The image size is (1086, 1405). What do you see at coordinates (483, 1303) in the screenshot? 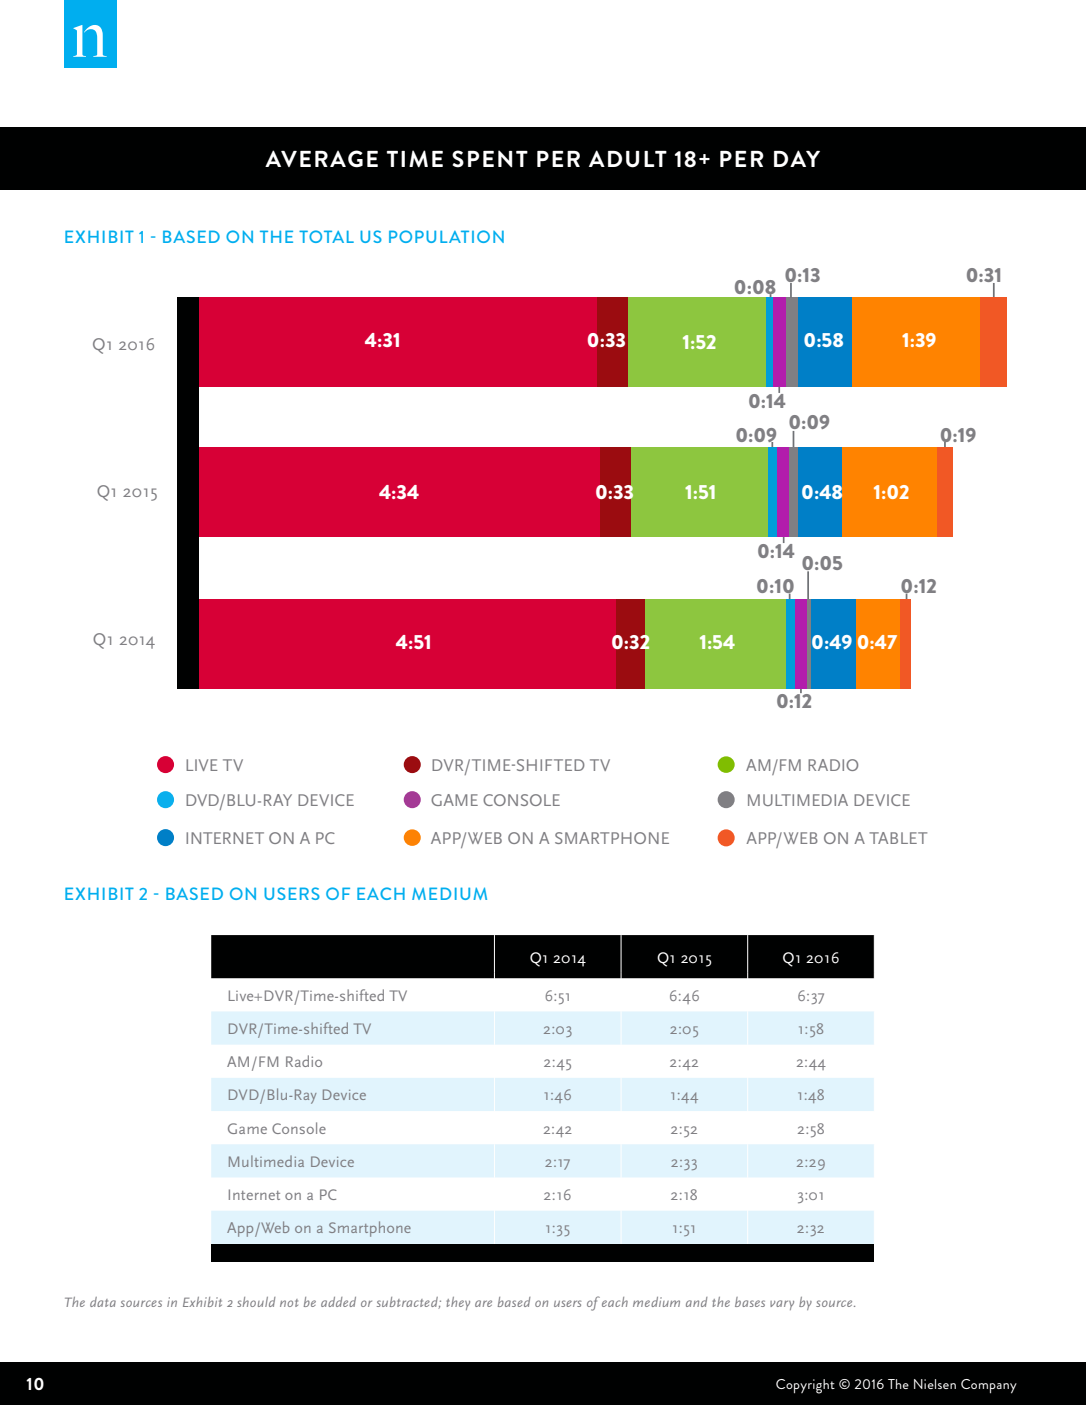
I see `are` at bounding box center [483, 1303].
